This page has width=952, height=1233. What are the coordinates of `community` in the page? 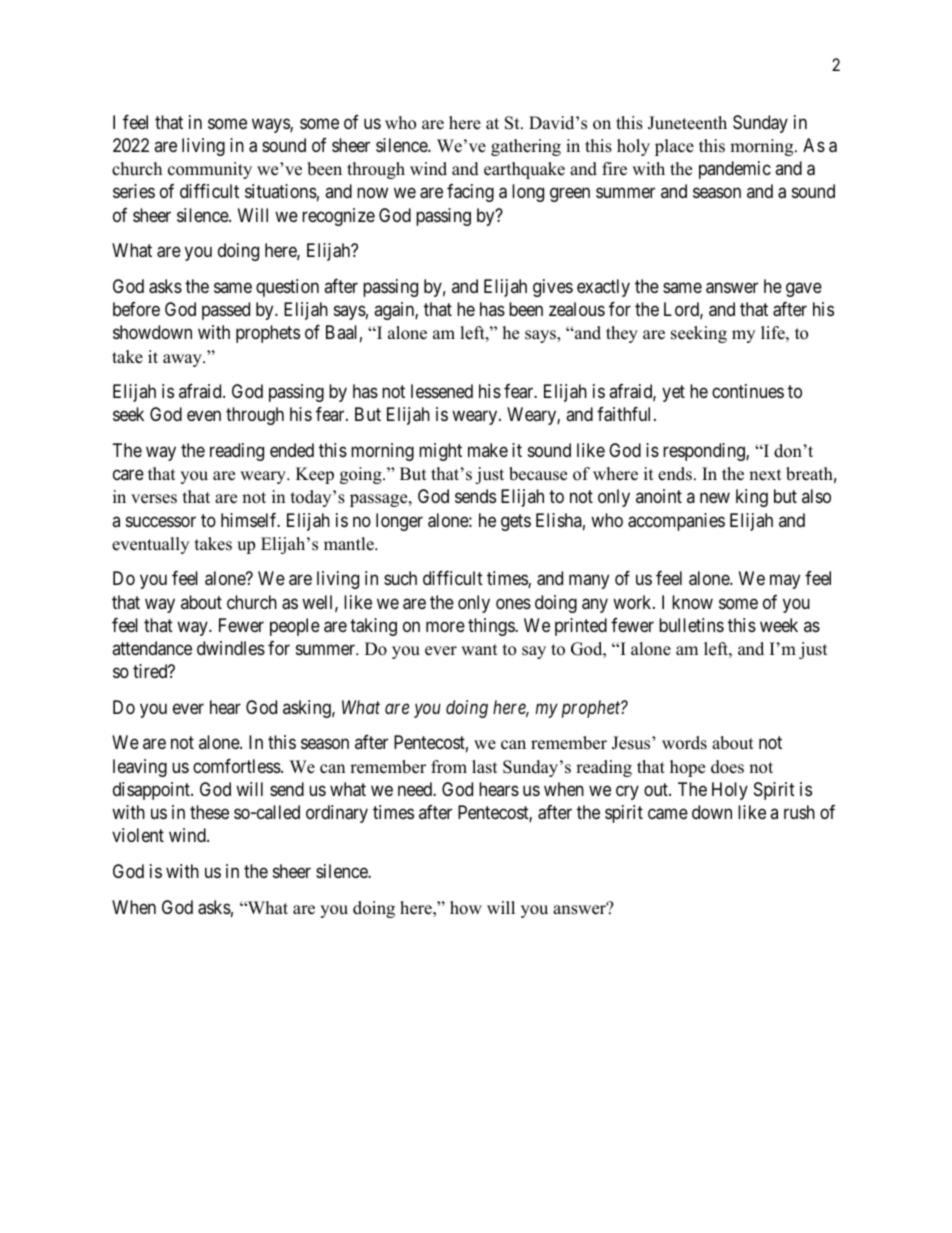 It's located at (210, 170).
